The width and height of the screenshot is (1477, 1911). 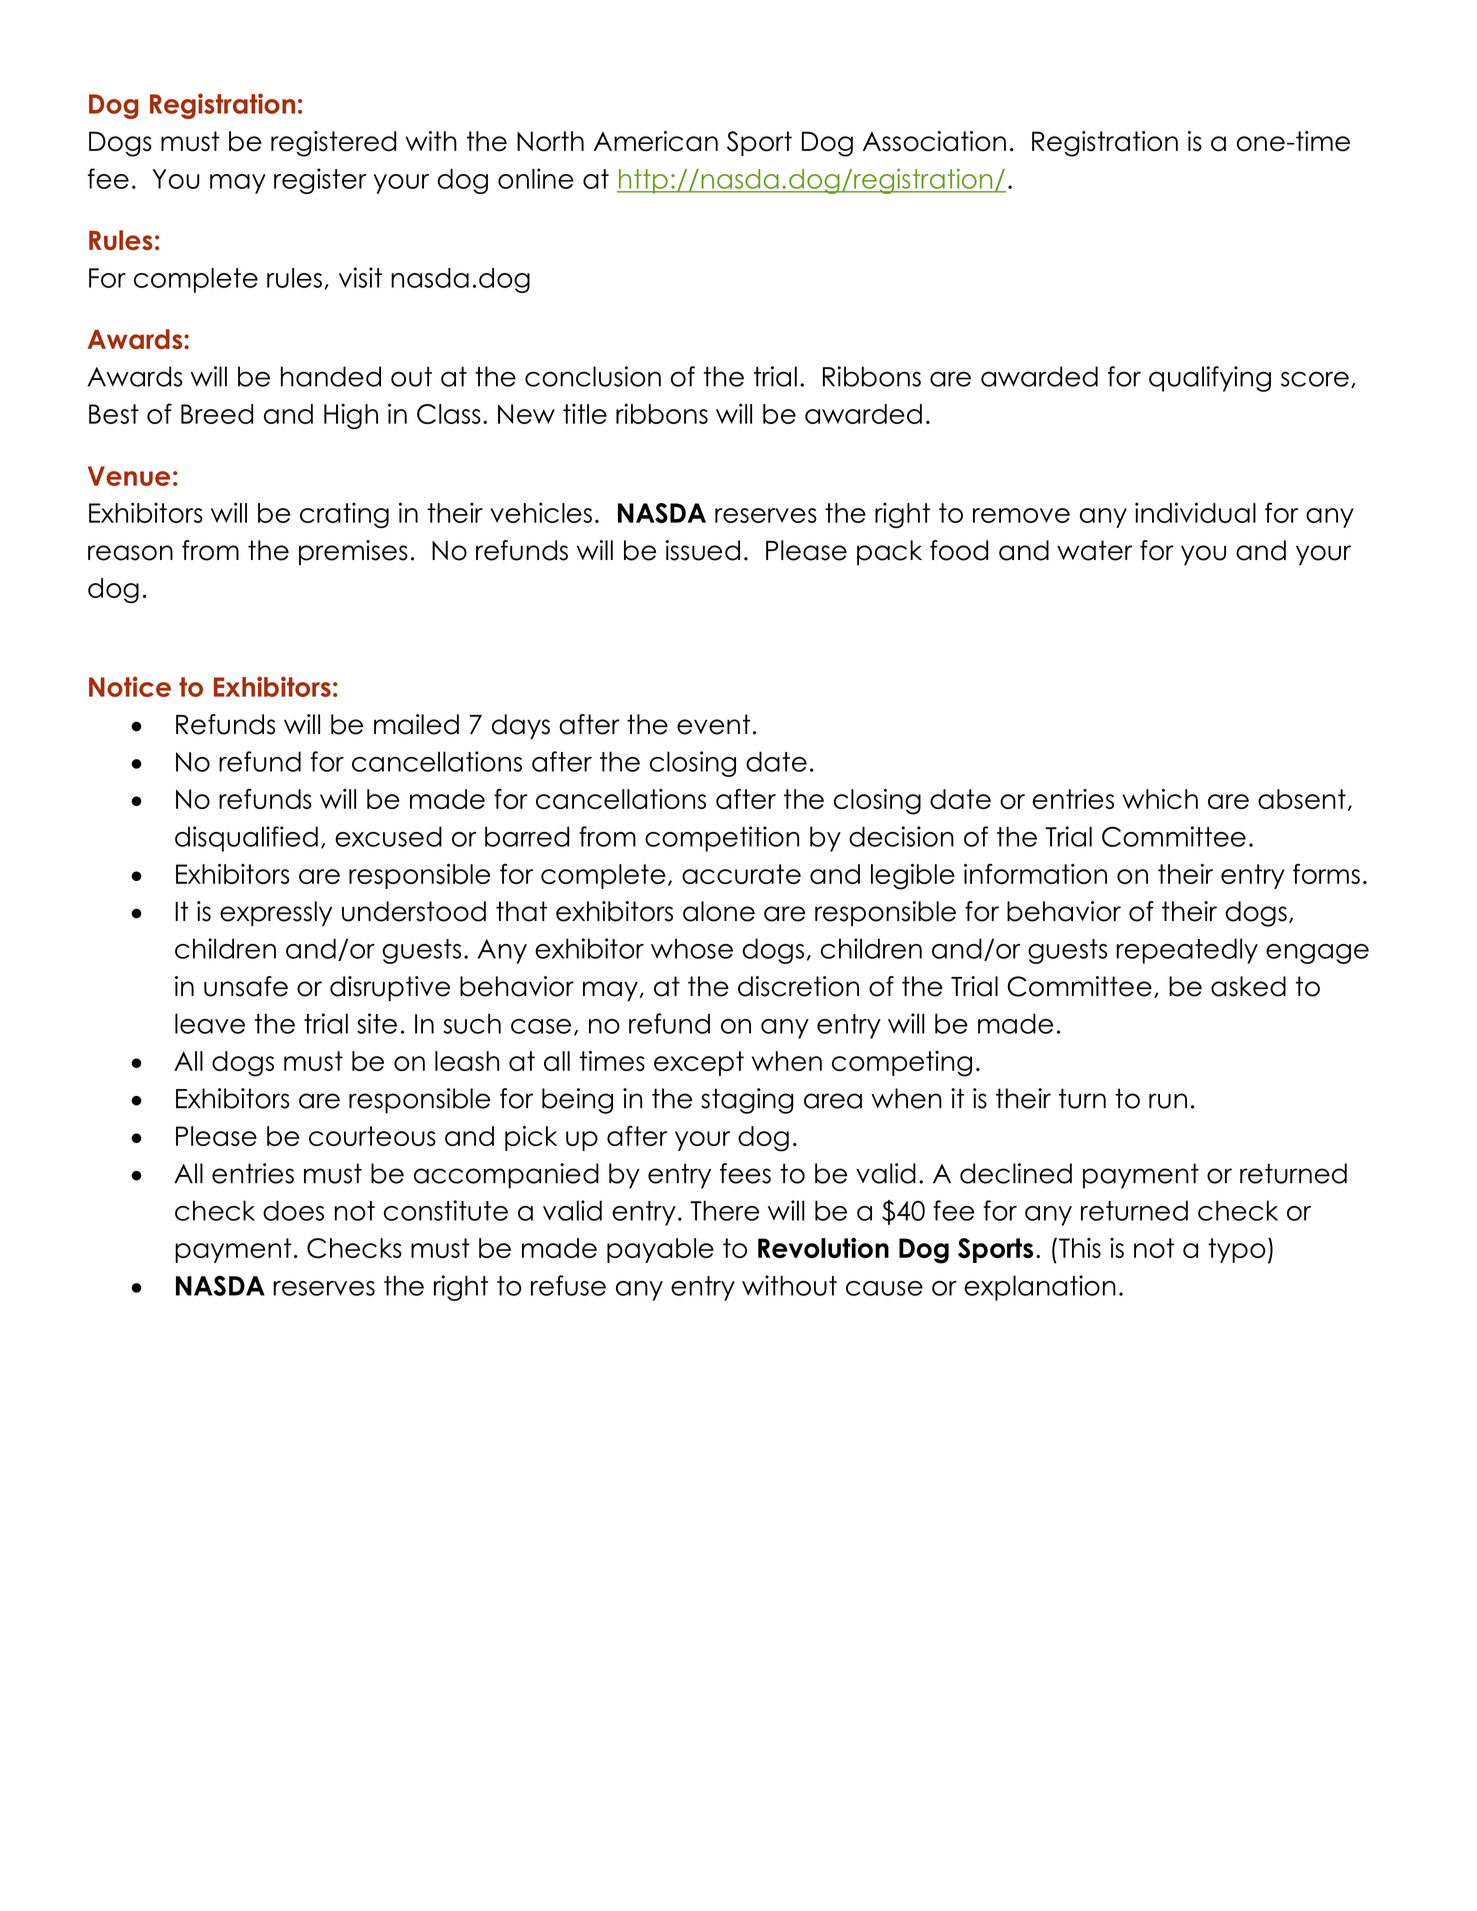 What do you see at coordinates (360, 277) in the screenshot?
I see `visit` at bounding box center [360, 277].
